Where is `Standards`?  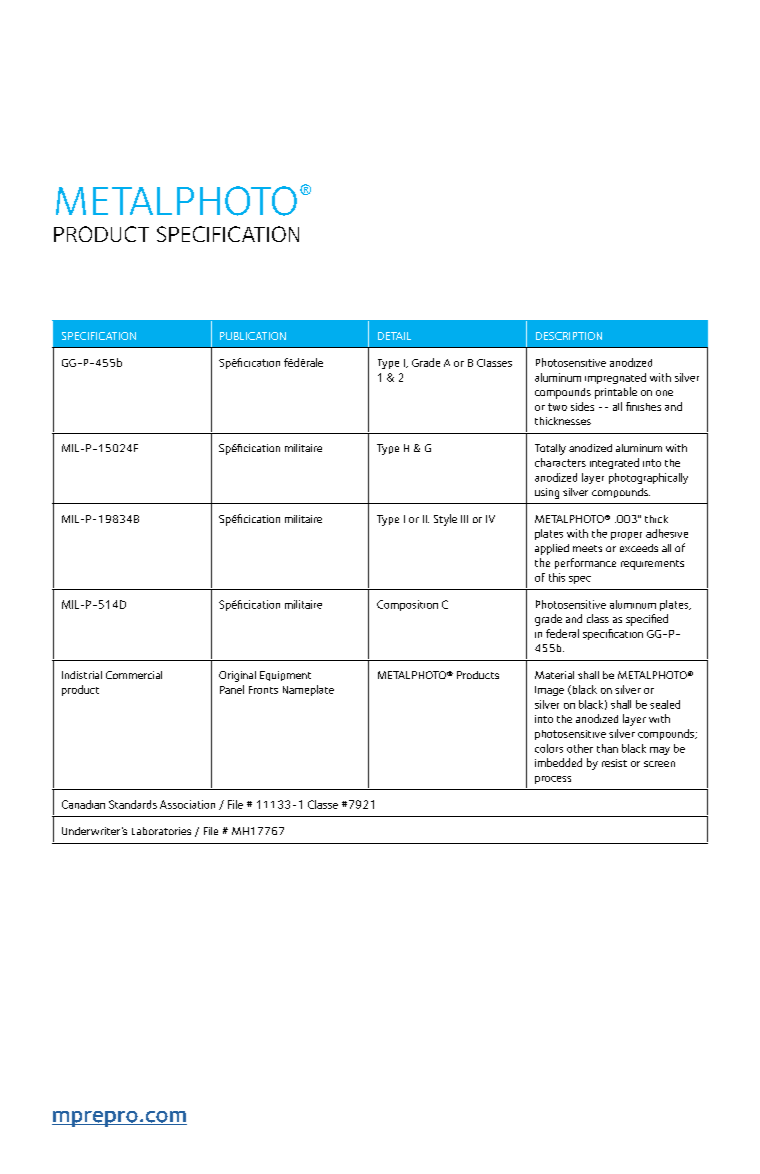 Standards is located at coordinates (133, 804).
